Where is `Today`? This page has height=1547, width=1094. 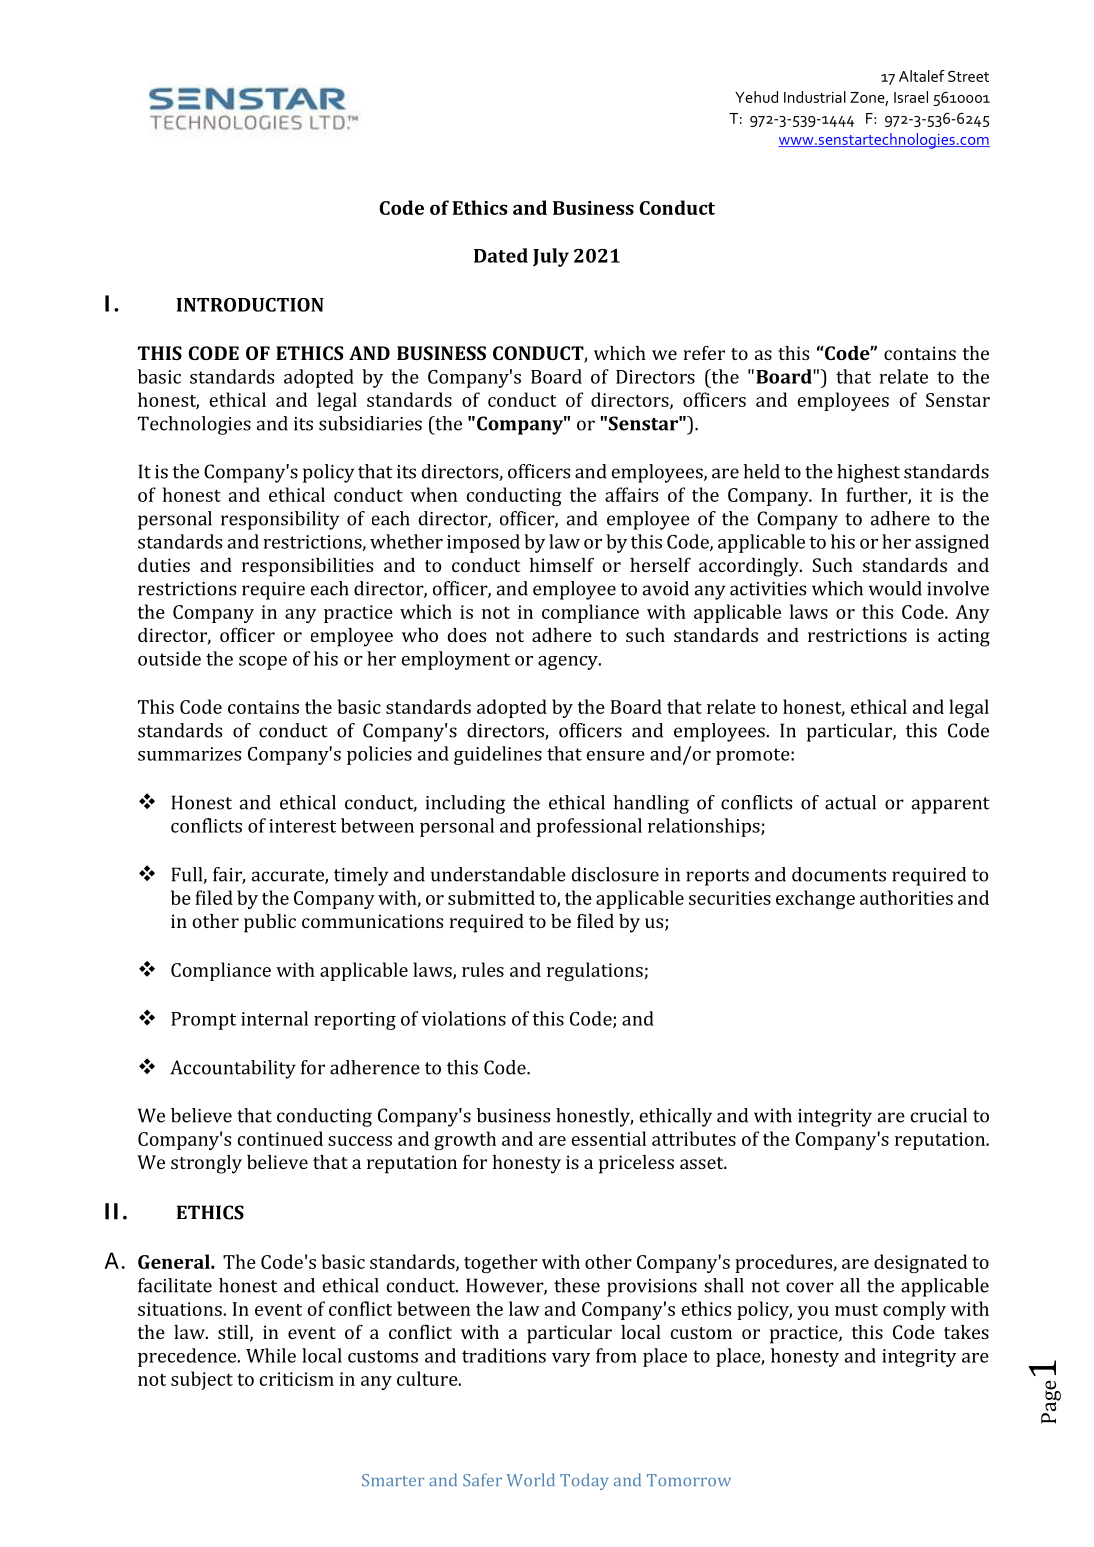 Today is located at coordinates (584, 1481).
